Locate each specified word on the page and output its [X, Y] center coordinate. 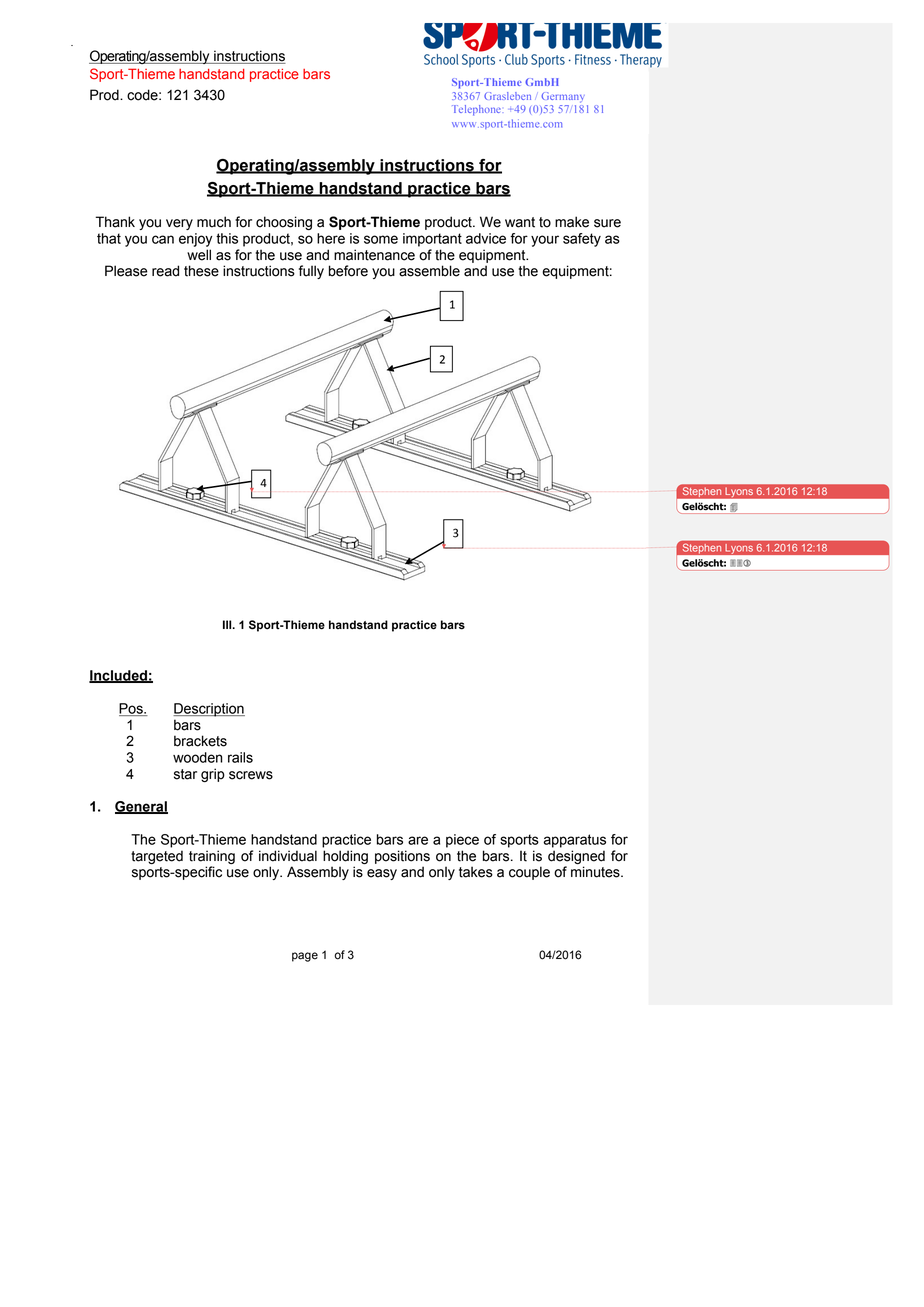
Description [209, 710]
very [179, 224]
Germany [563, 97]
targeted [157, 857]
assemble [429, 271]
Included [119, 676]
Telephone [476, 110]
